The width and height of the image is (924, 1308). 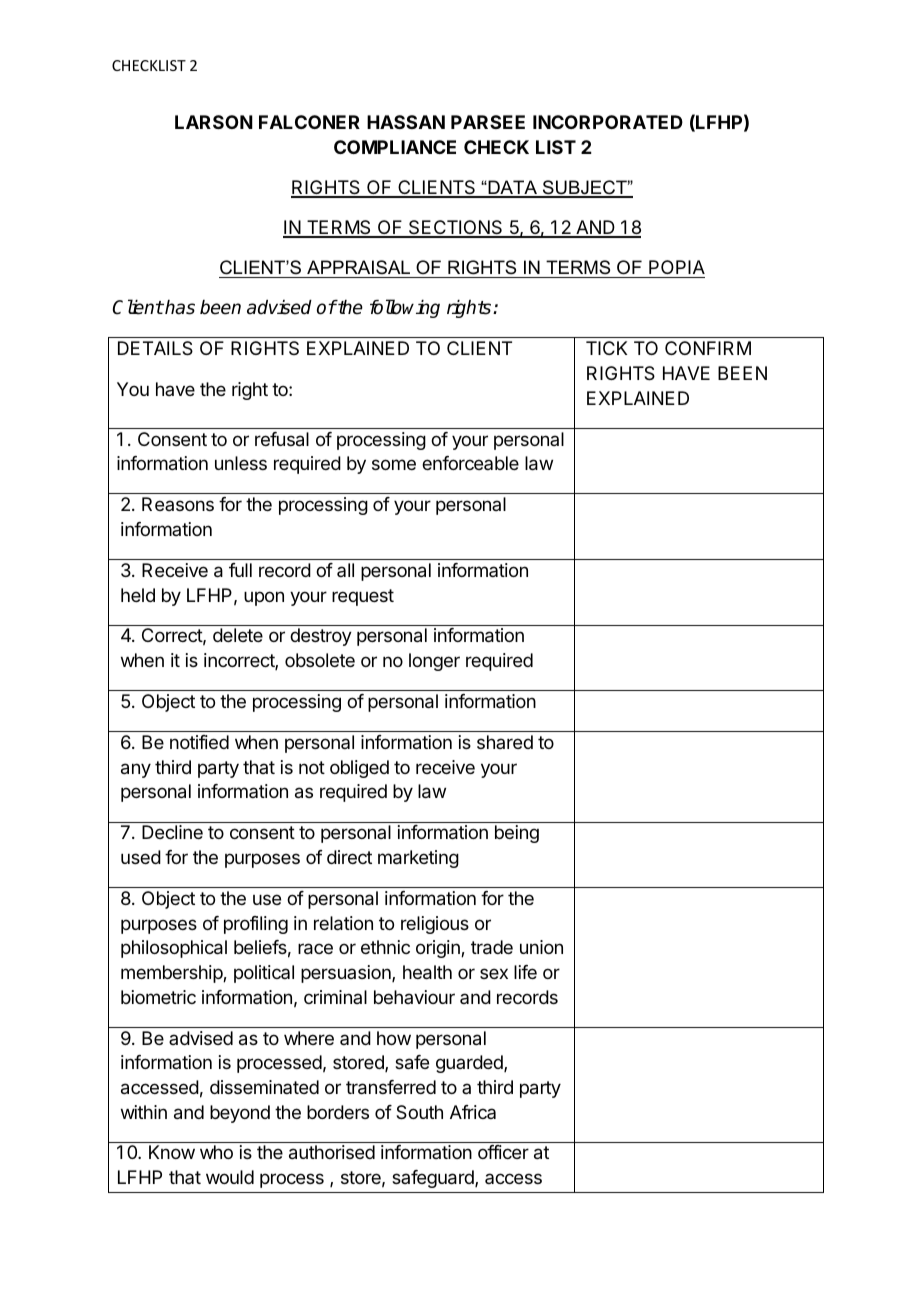 What do you see at coordinates (434, 662) in the image?
I see `longer` at bounding box center [434, 662].
